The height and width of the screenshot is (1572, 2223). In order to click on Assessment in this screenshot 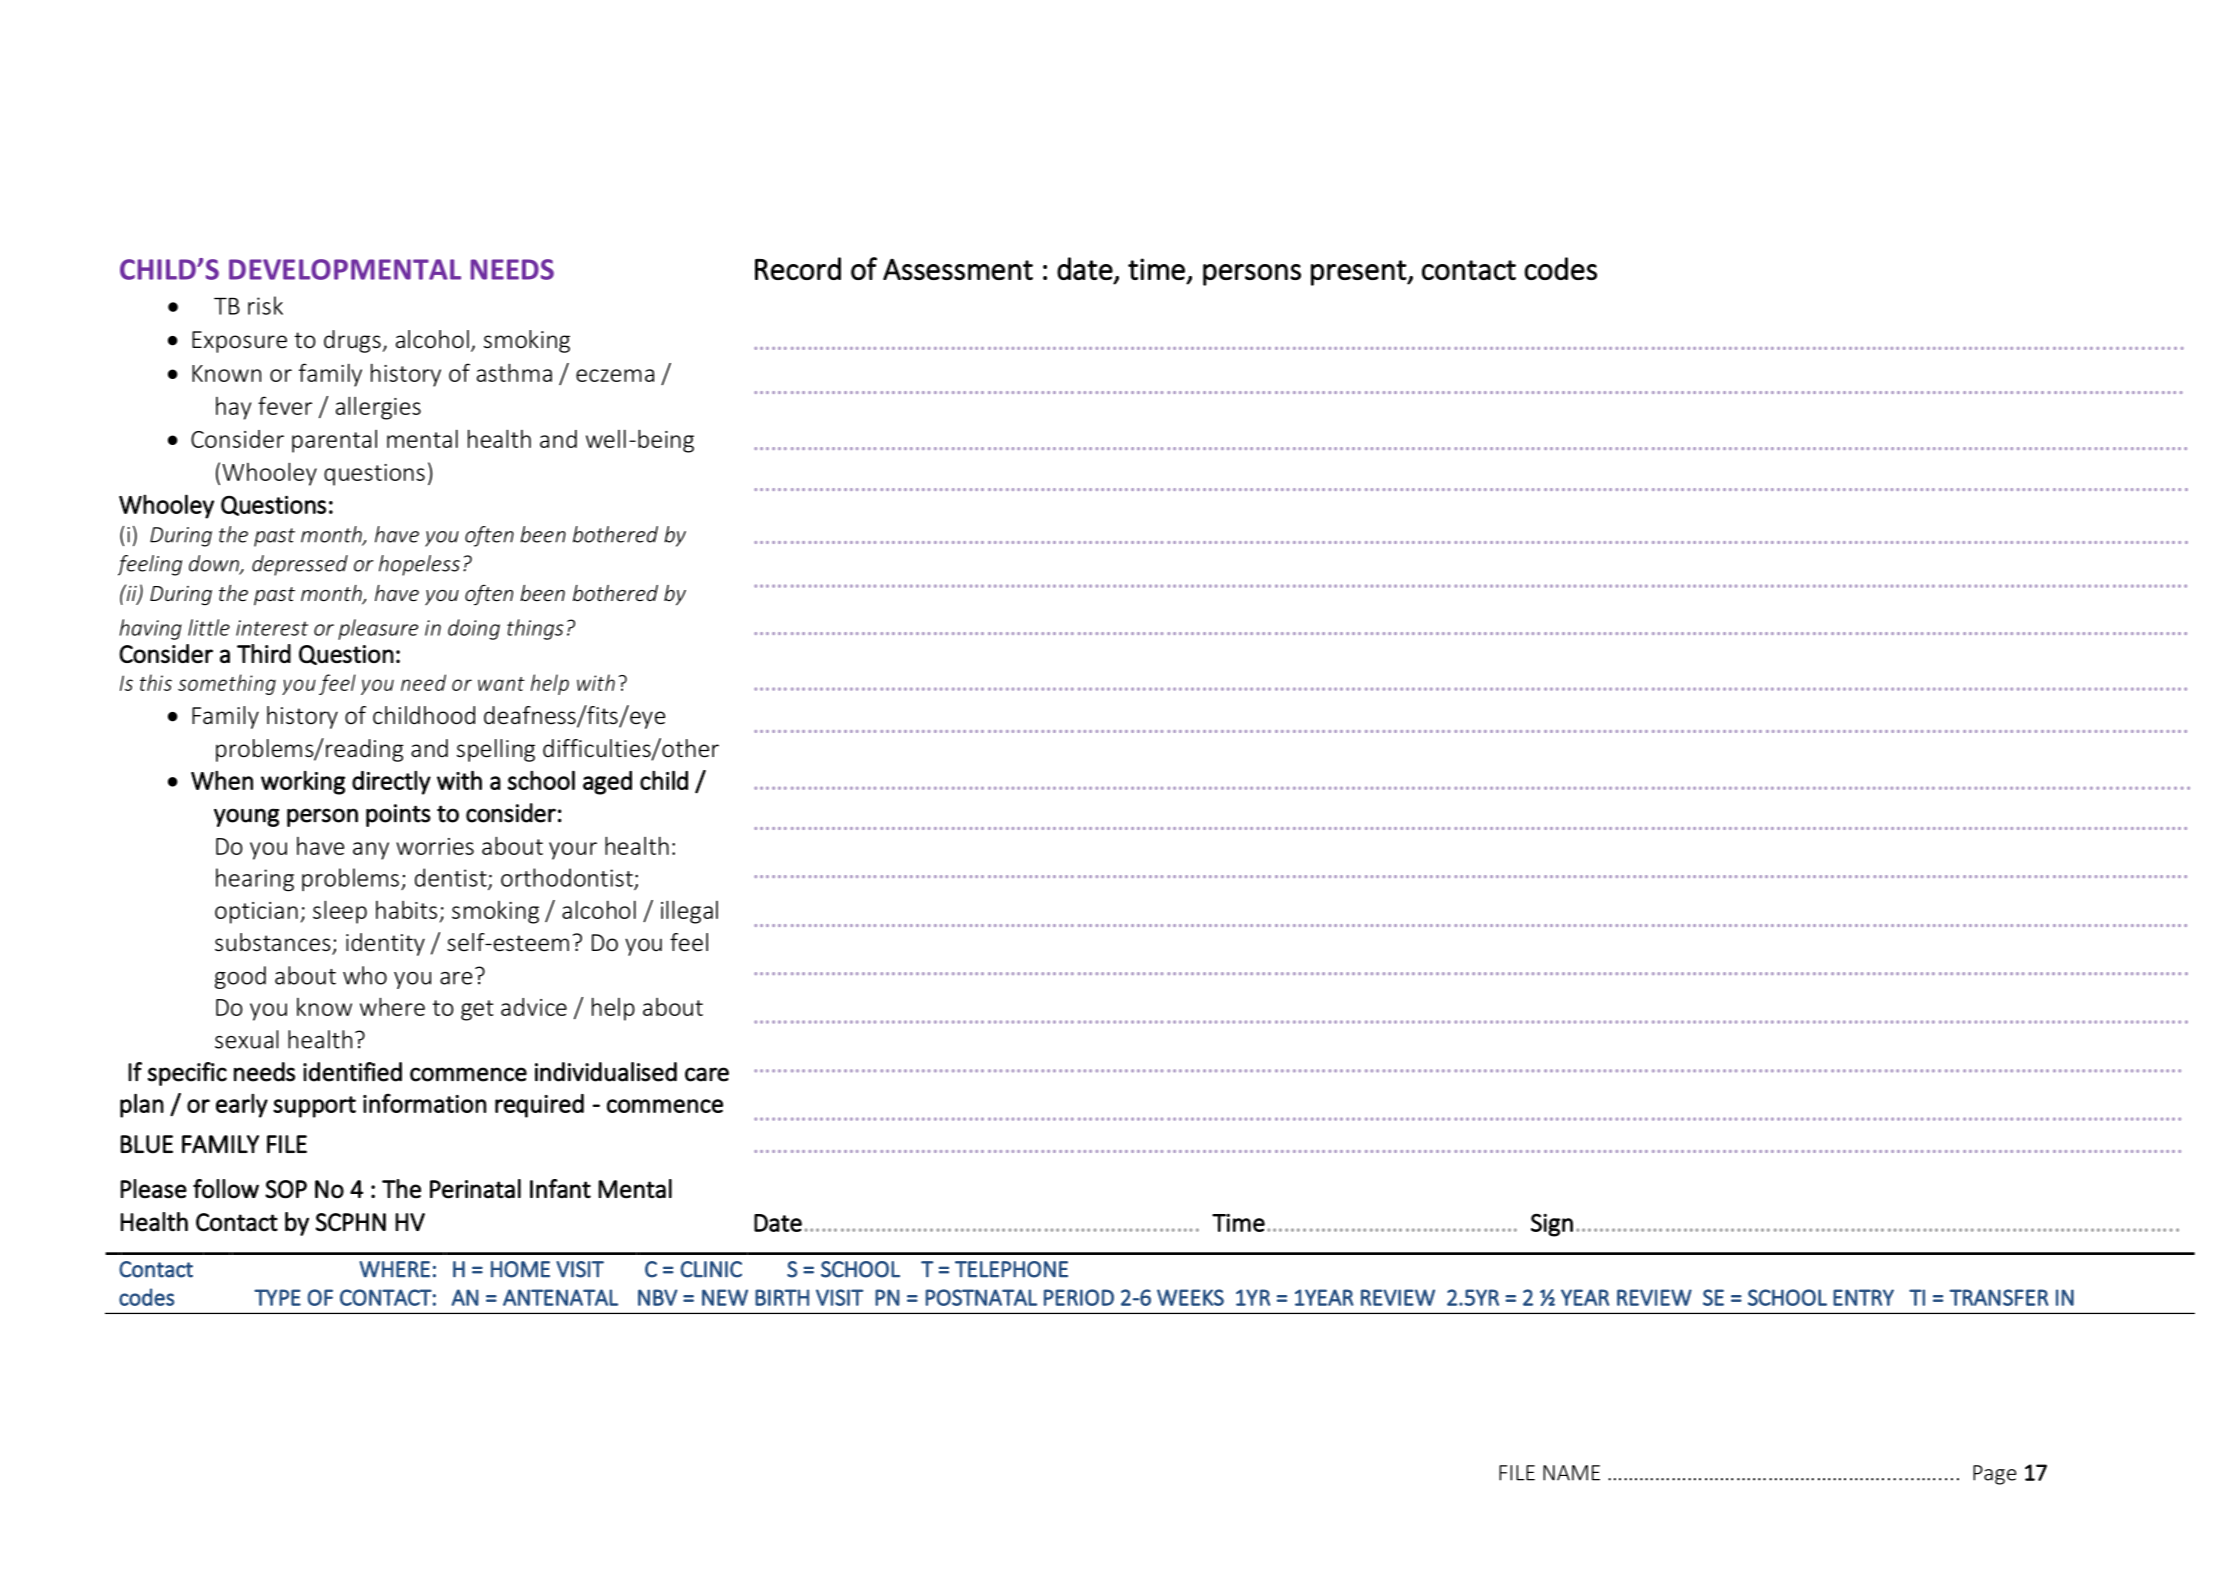, I will do `click(958, 269)`.
